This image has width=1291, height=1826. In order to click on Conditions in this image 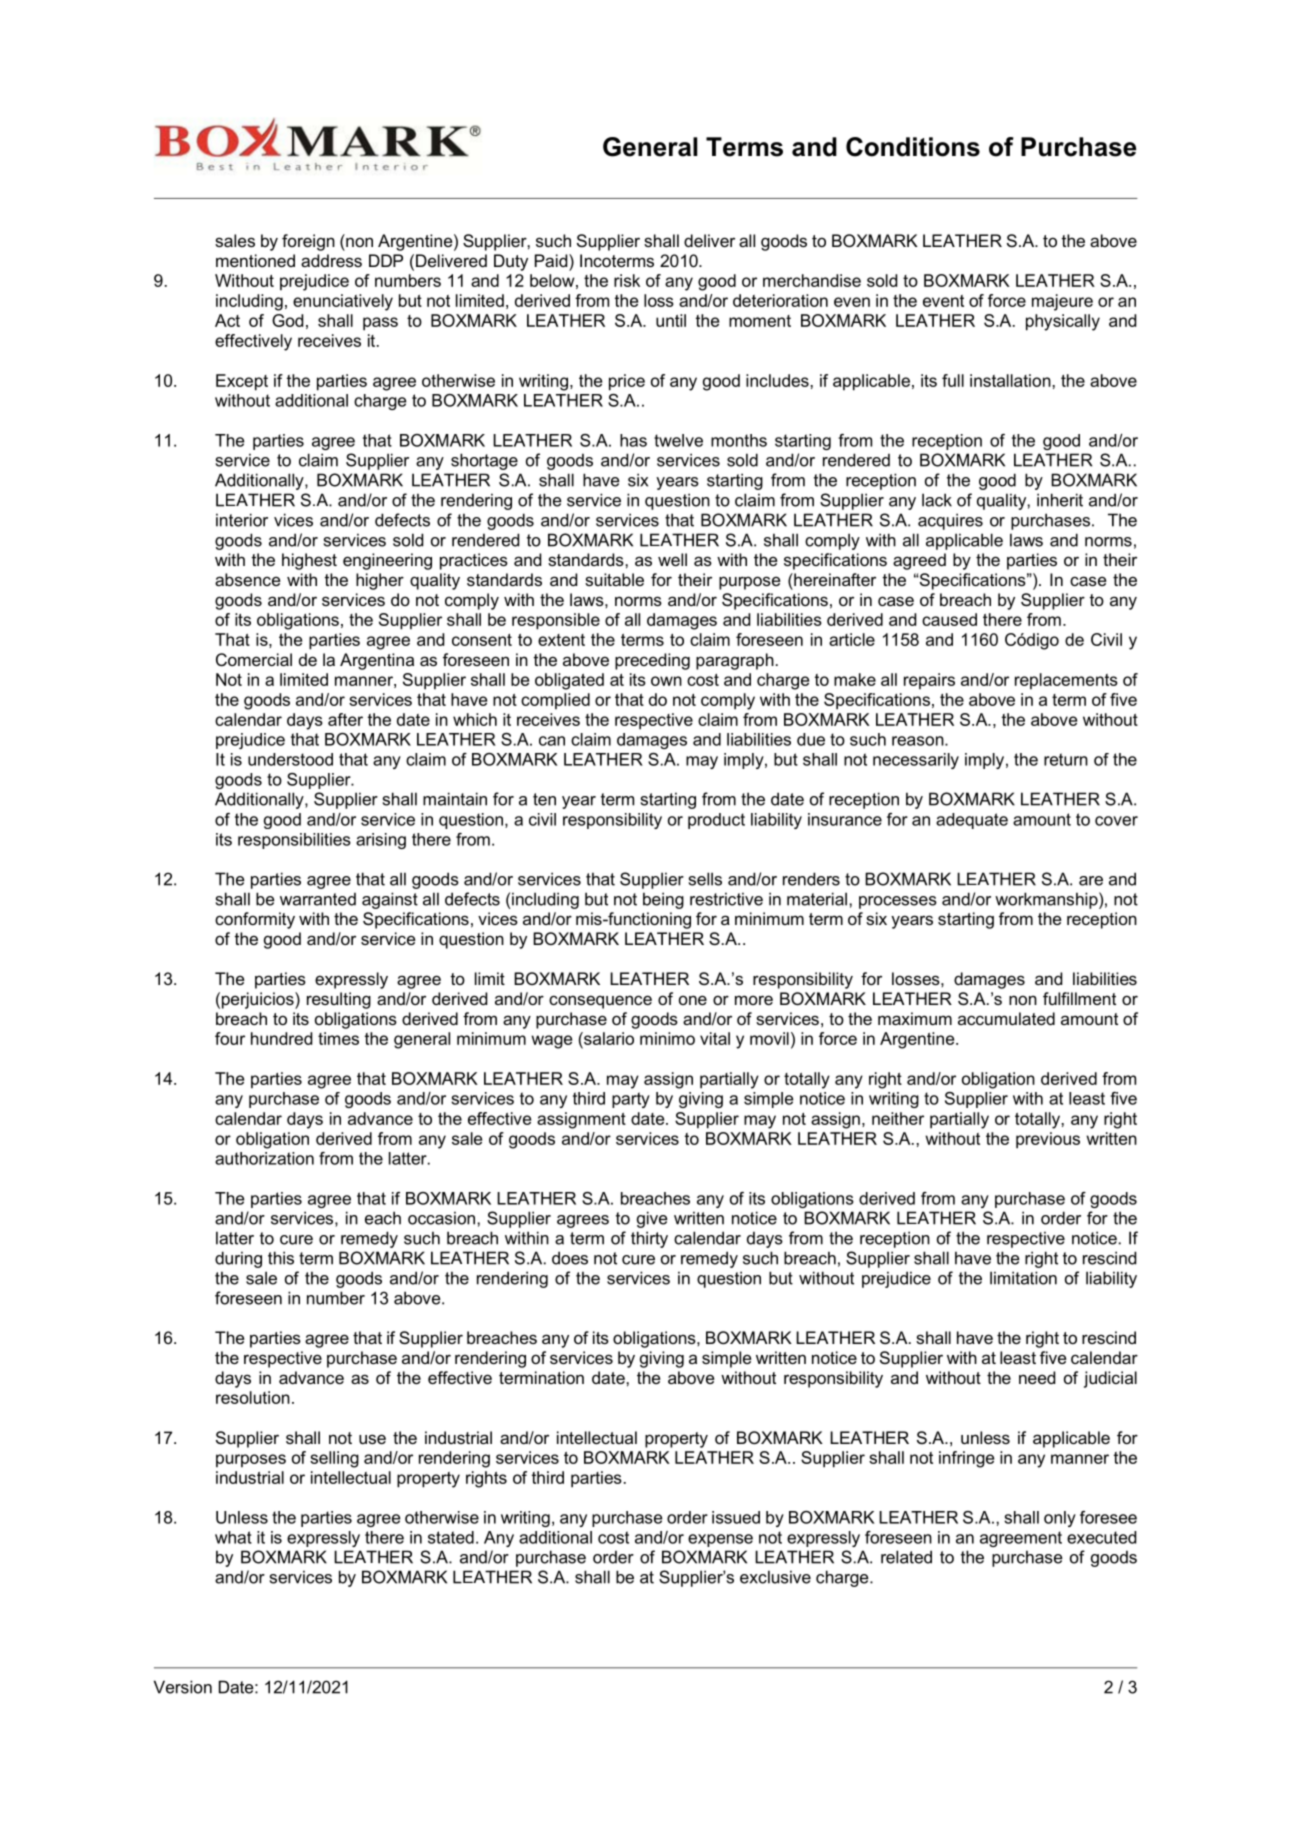, I will do `click(913, 147)`.
